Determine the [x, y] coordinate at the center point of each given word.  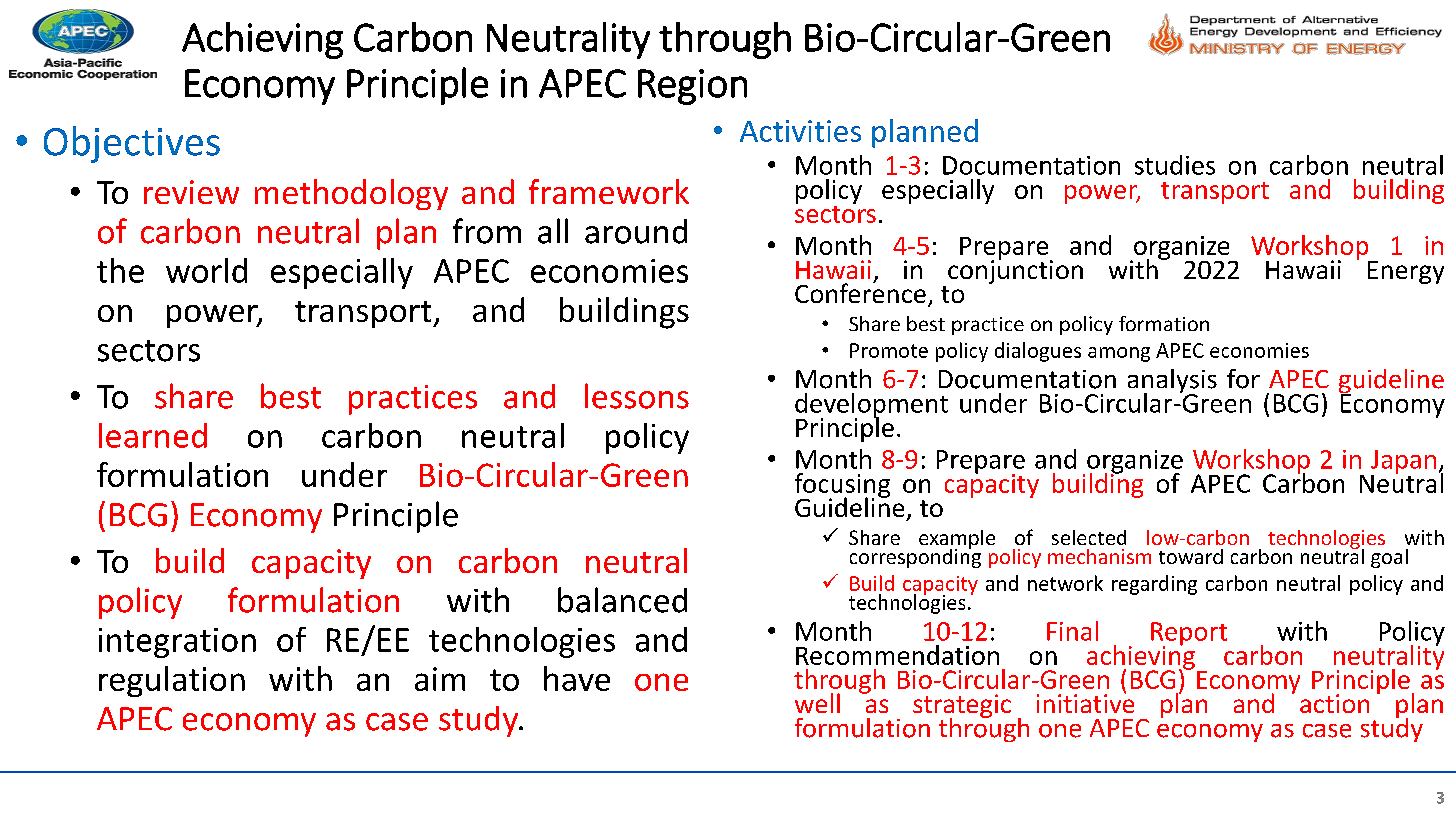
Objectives [132, 144]
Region [692, 87]
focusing [842, 486]
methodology [351, 194]
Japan [1403, 463]
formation [1164, 323]
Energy [1406, 272]
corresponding [915, 557]
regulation [172, 681]
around [636, 231]
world [206, 270]
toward [1191, 556]
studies [1175, 165]
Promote [889, 350]
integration [177, 643]
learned [153, 435]
